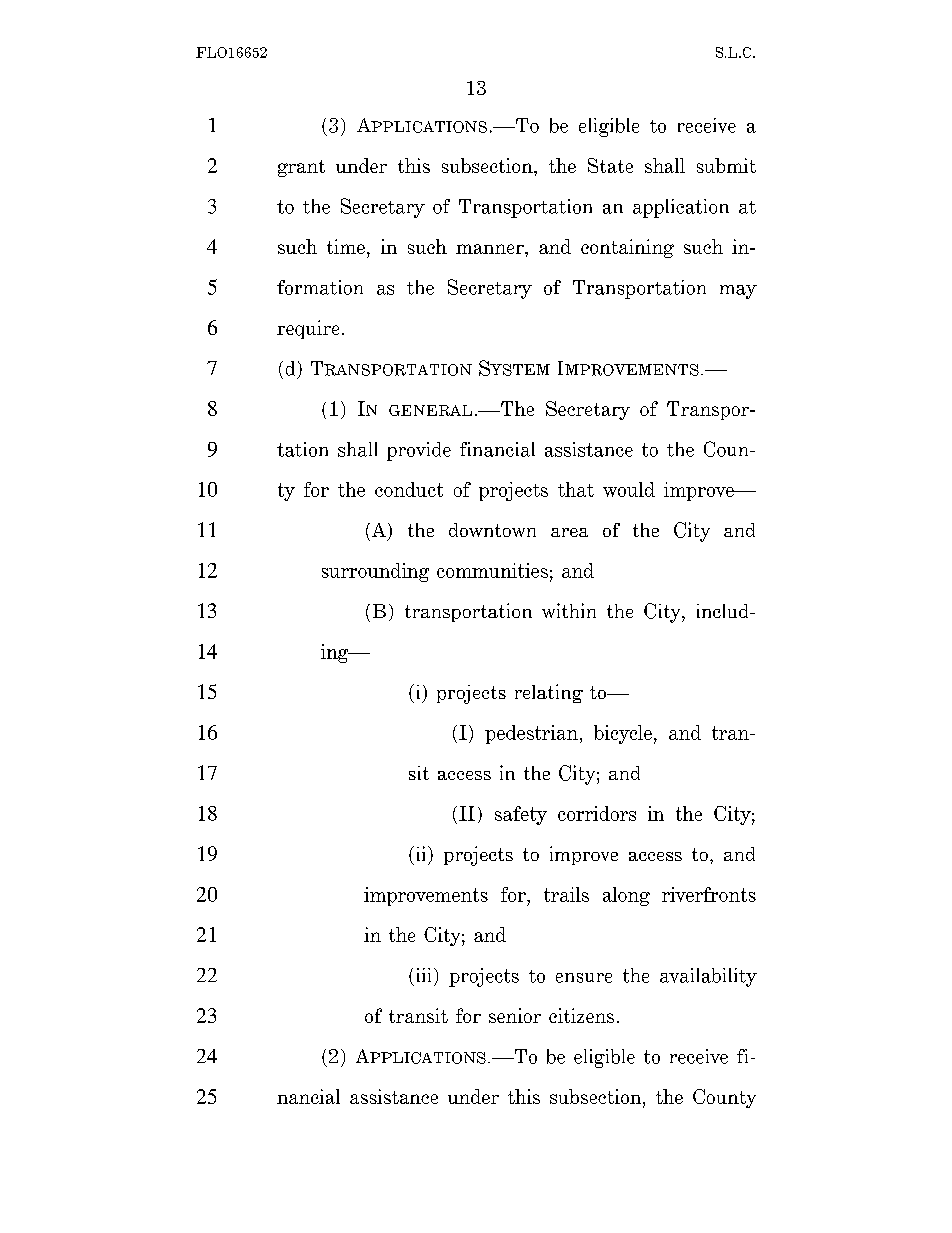 The width and height of the screenshot is (952, 1233). What do you see at coordinates (492, 570) in the screenshot?
I see `communities` at bounding box center [492, 570].
